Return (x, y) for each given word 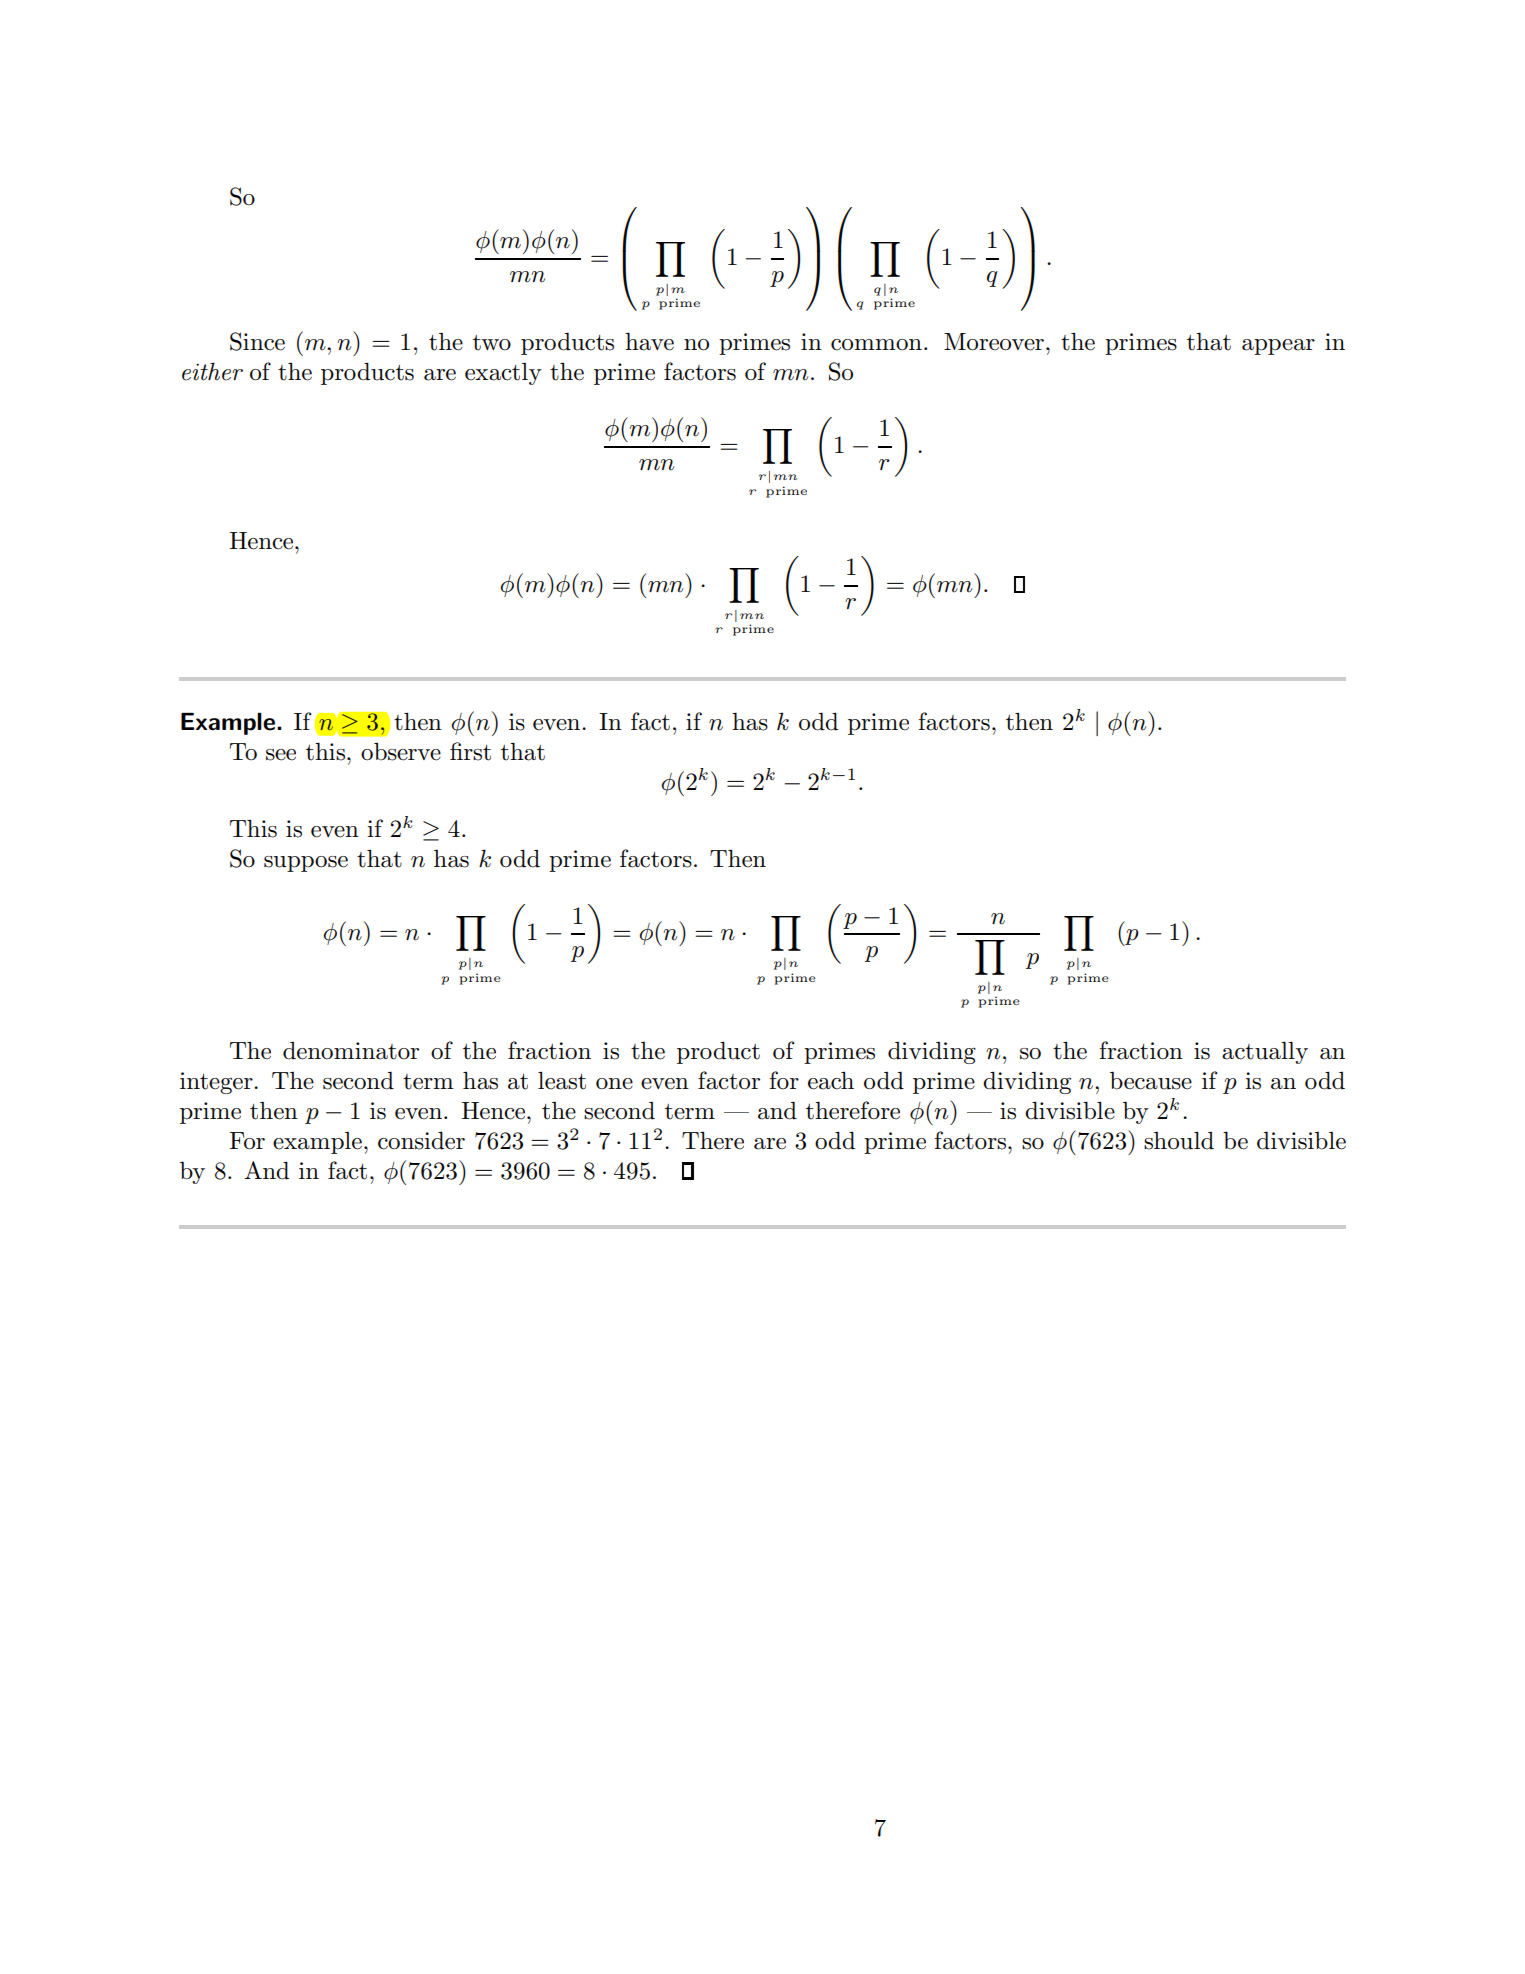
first (470, 751)
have (649, 341)
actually (1265, 1053)
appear (1278, 347)
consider (421, 1140)
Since (257, 341)
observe (401, 752)
